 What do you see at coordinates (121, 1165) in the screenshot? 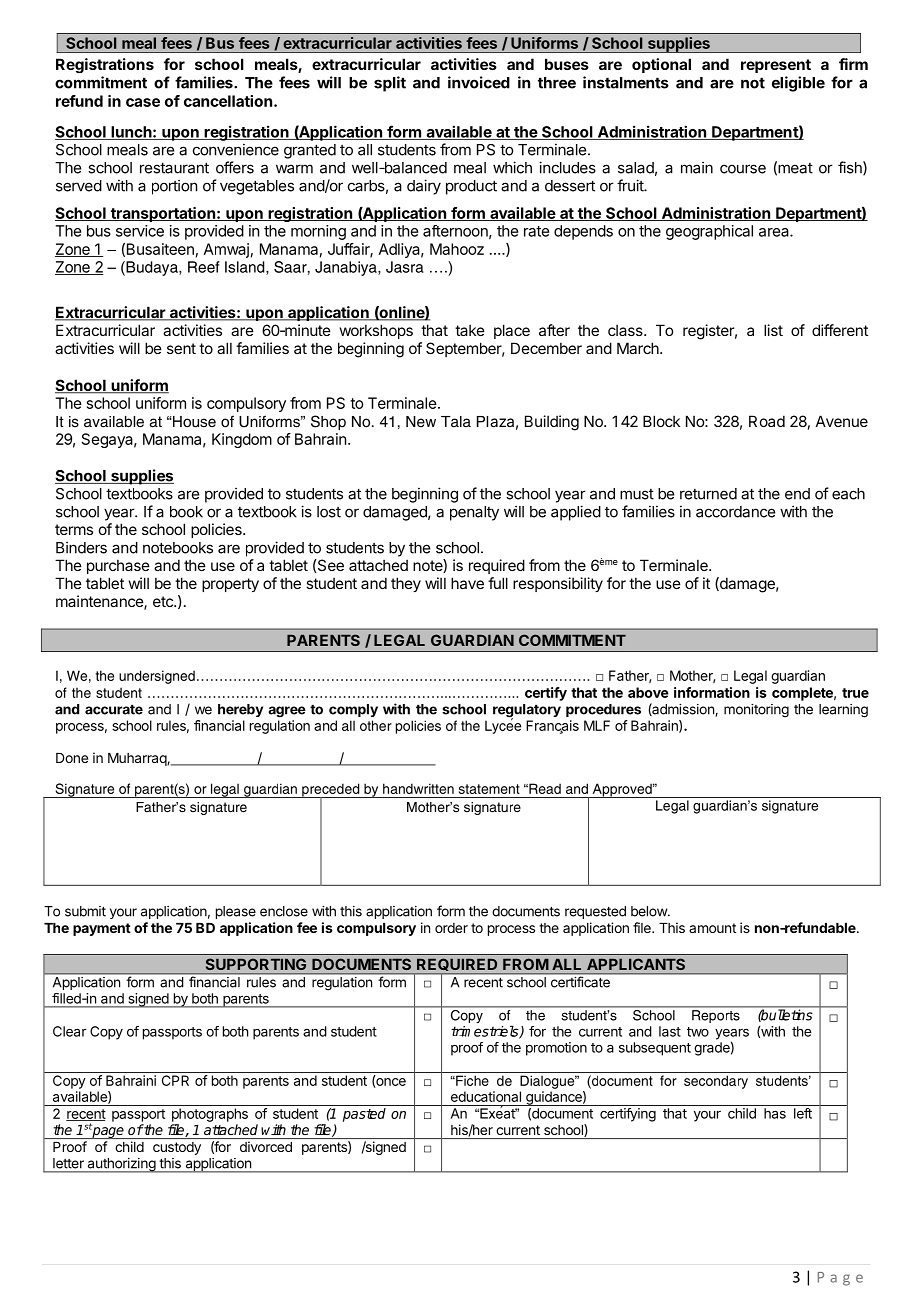
I see `authorizing` at bounding box center [121, 1165].
